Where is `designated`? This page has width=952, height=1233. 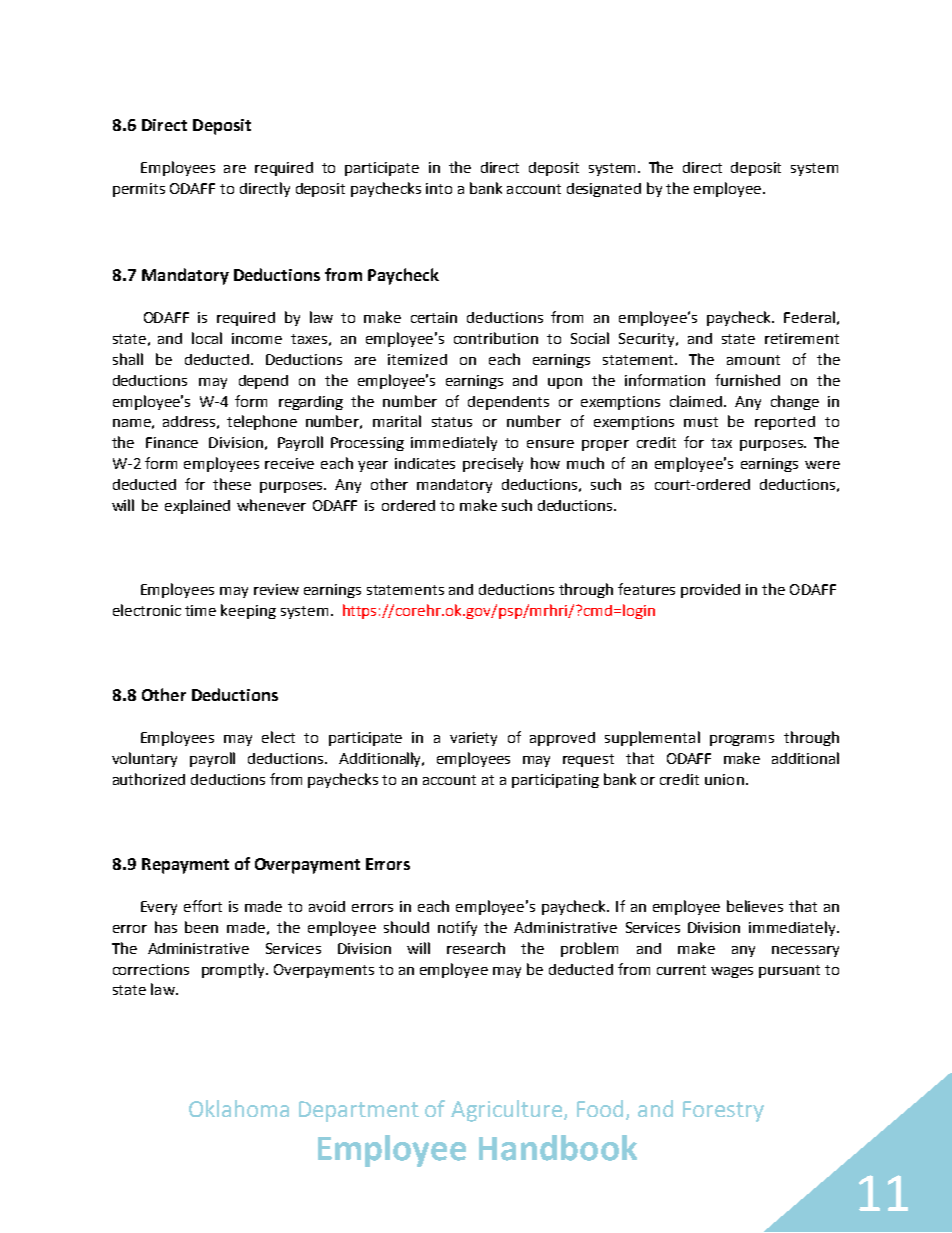 designated is located at coordinates (604, 190).
